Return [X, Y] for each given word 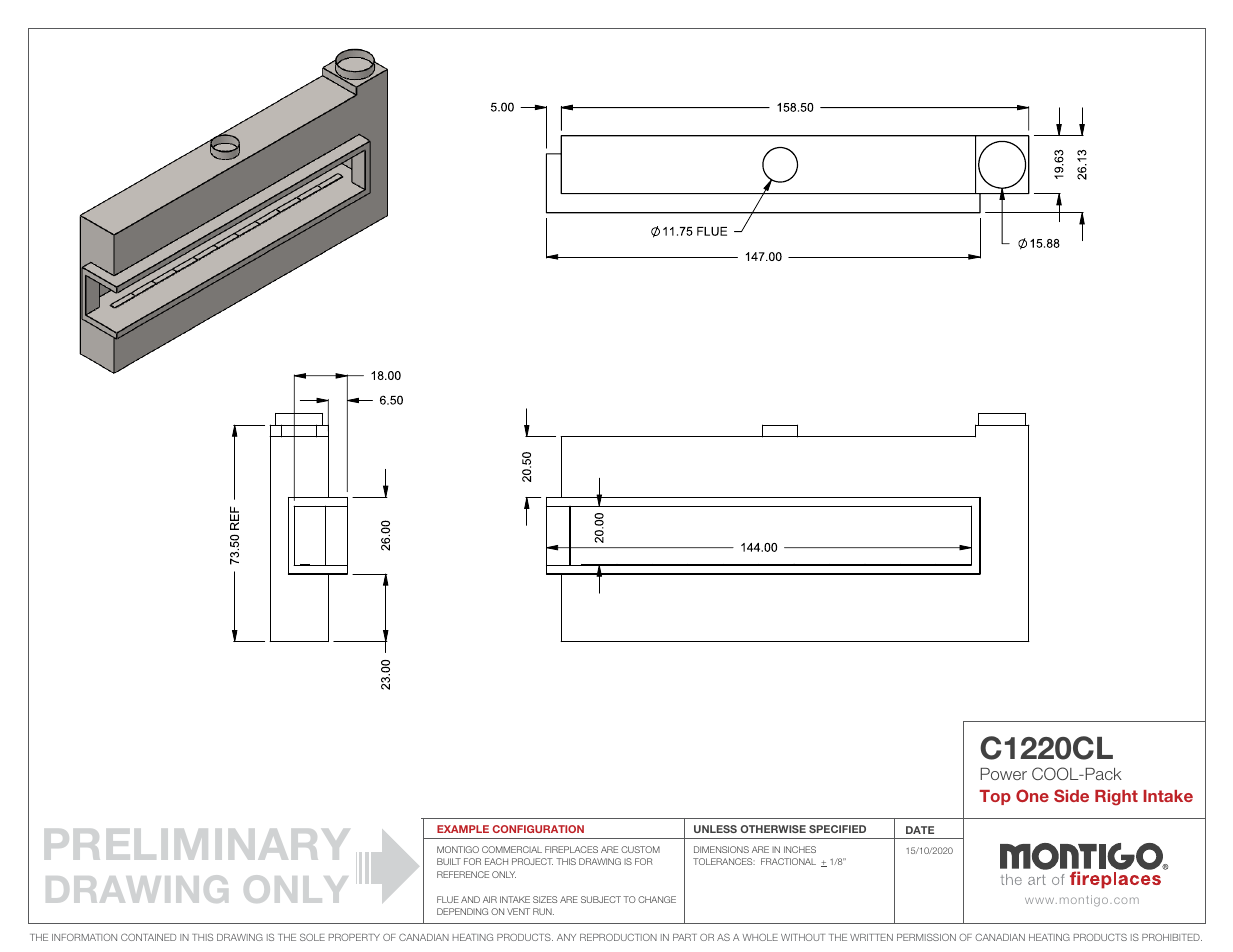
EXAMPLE [463, 829]
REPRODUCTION [618, 937]
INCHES [800, 849]
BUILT [449, 861]
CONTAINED [148, 937]
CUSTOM [640, 849]
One [1032, 795]
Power [1003, 774]
